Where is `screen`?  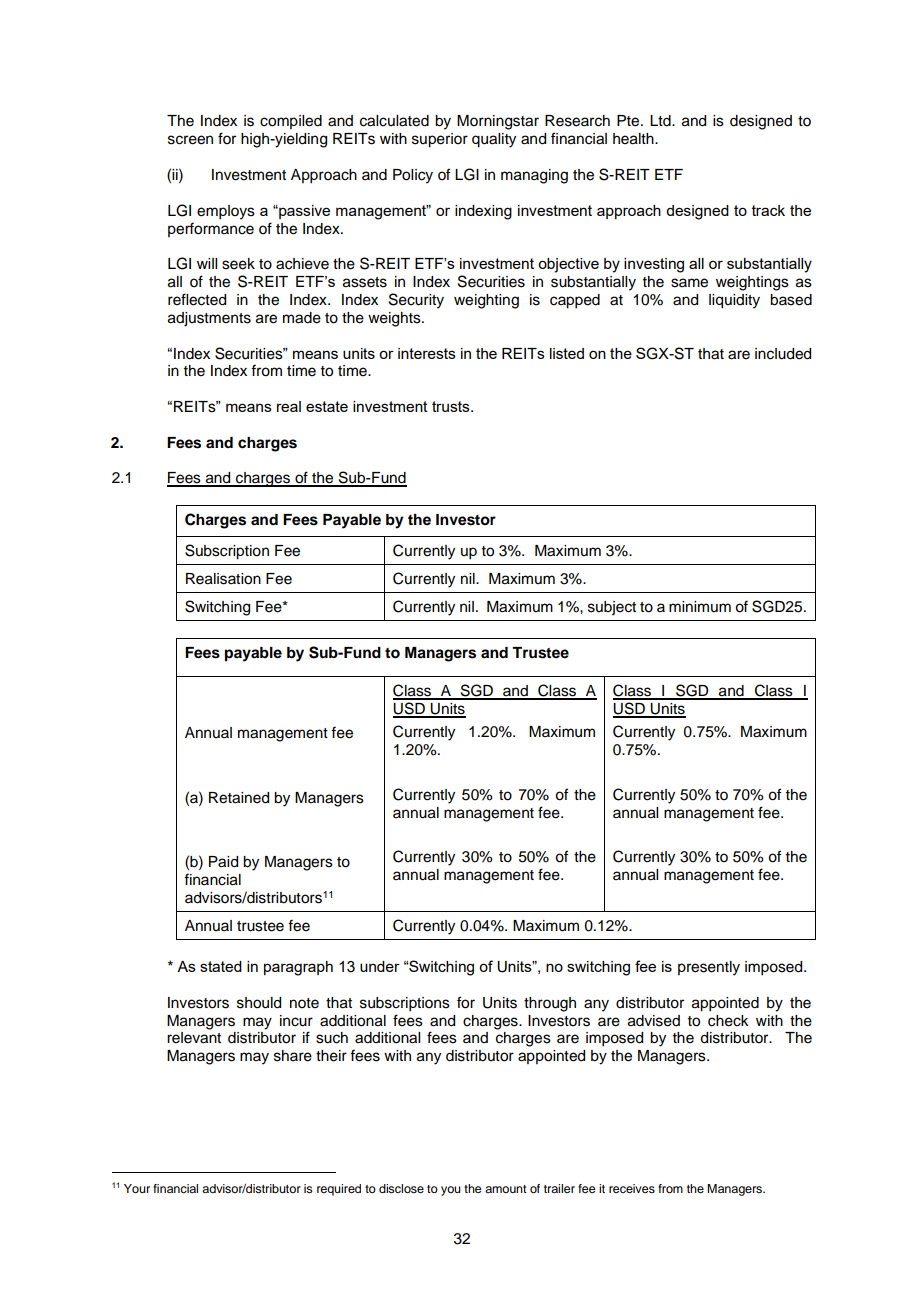 screen is located at coordinates (190, 140).
